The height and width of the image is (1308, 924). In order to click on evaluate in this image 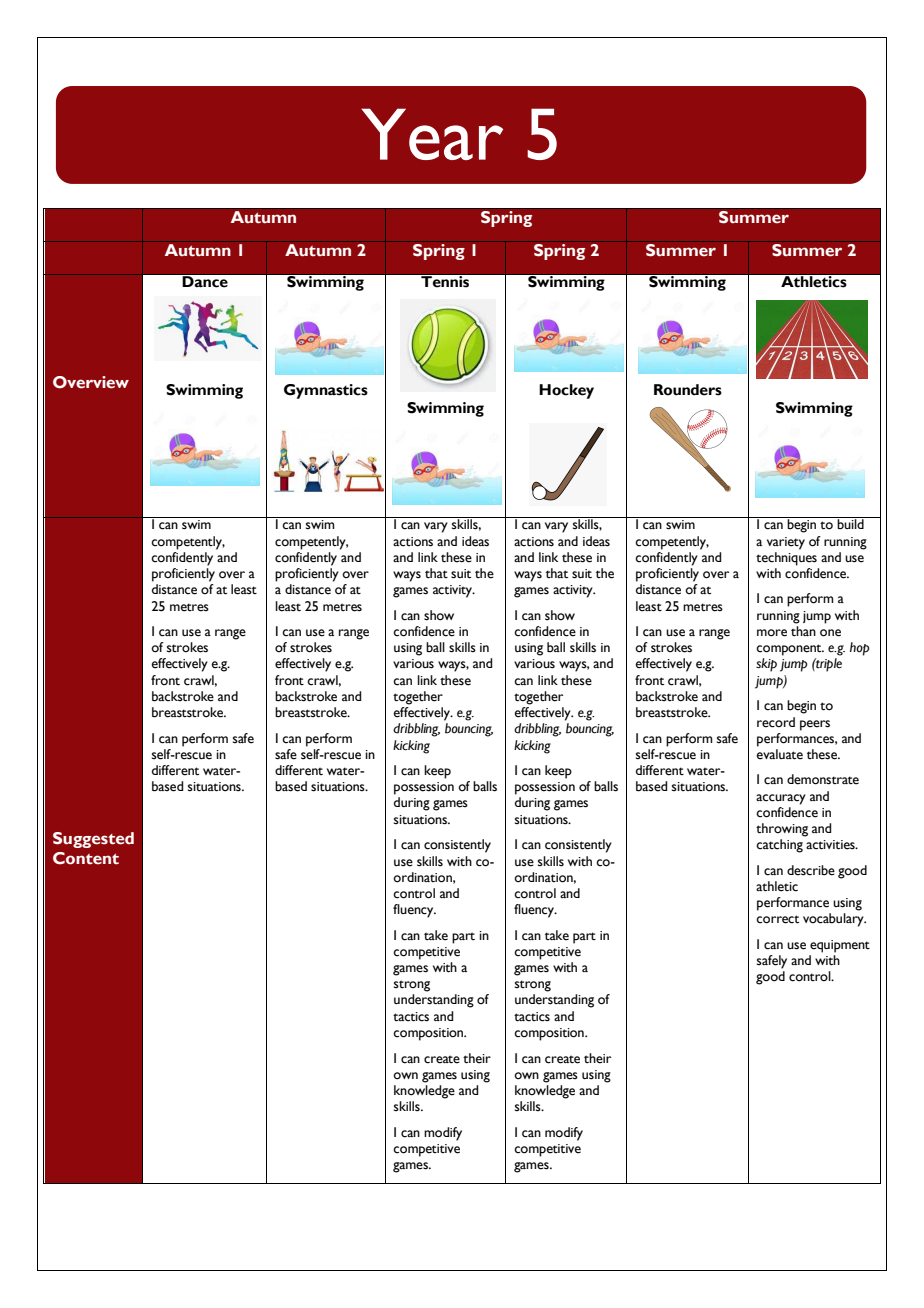, I will do `click(780, 754)`.
